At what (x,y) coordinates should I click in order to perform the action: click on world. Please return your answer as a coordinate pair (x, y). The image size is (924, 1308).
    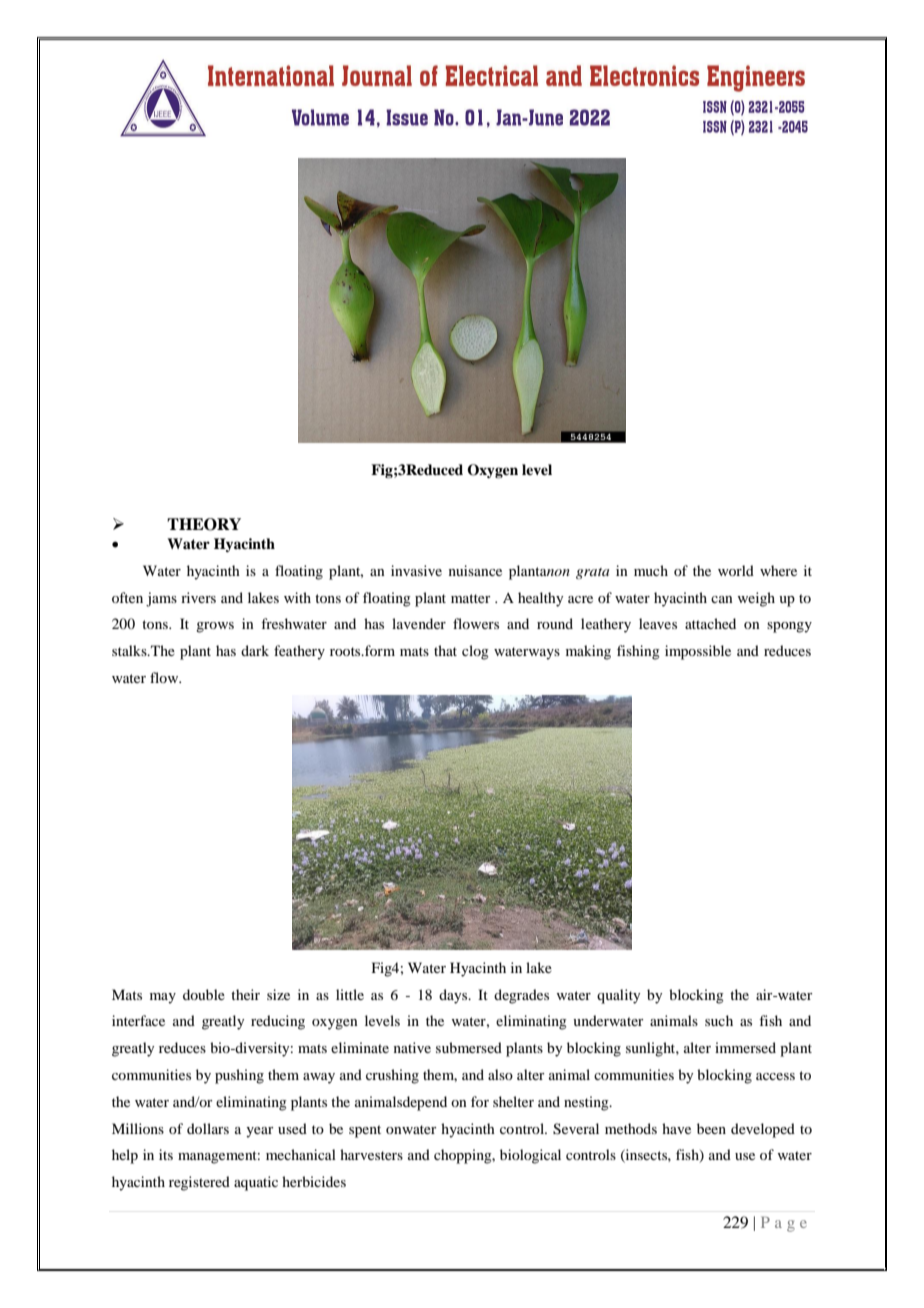
    Looking at the image, I should click on (736, 570).
